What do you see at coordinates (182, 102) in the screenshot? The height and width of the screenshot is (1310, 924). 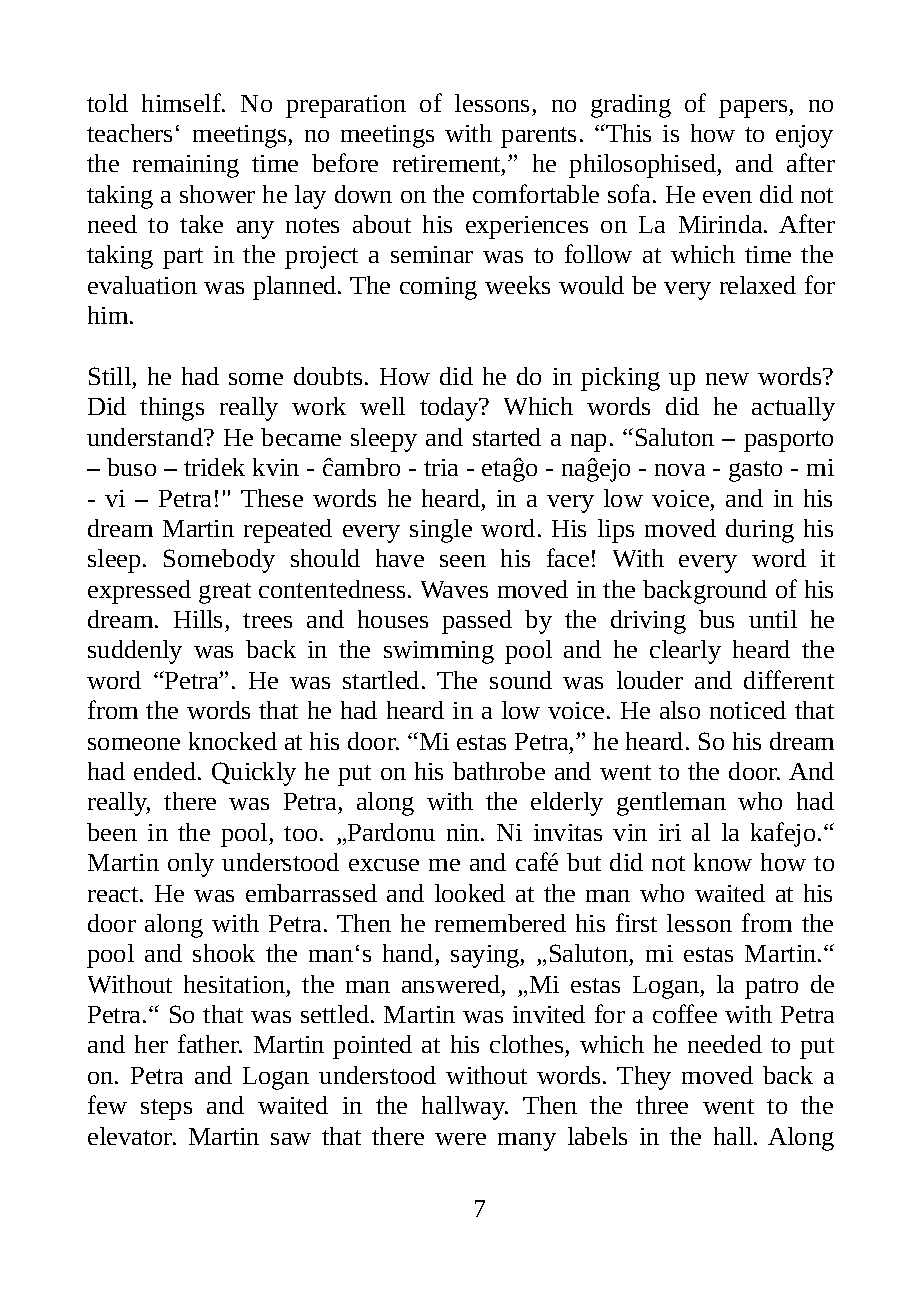 I see `himself` at bounding box center [182, 102].
